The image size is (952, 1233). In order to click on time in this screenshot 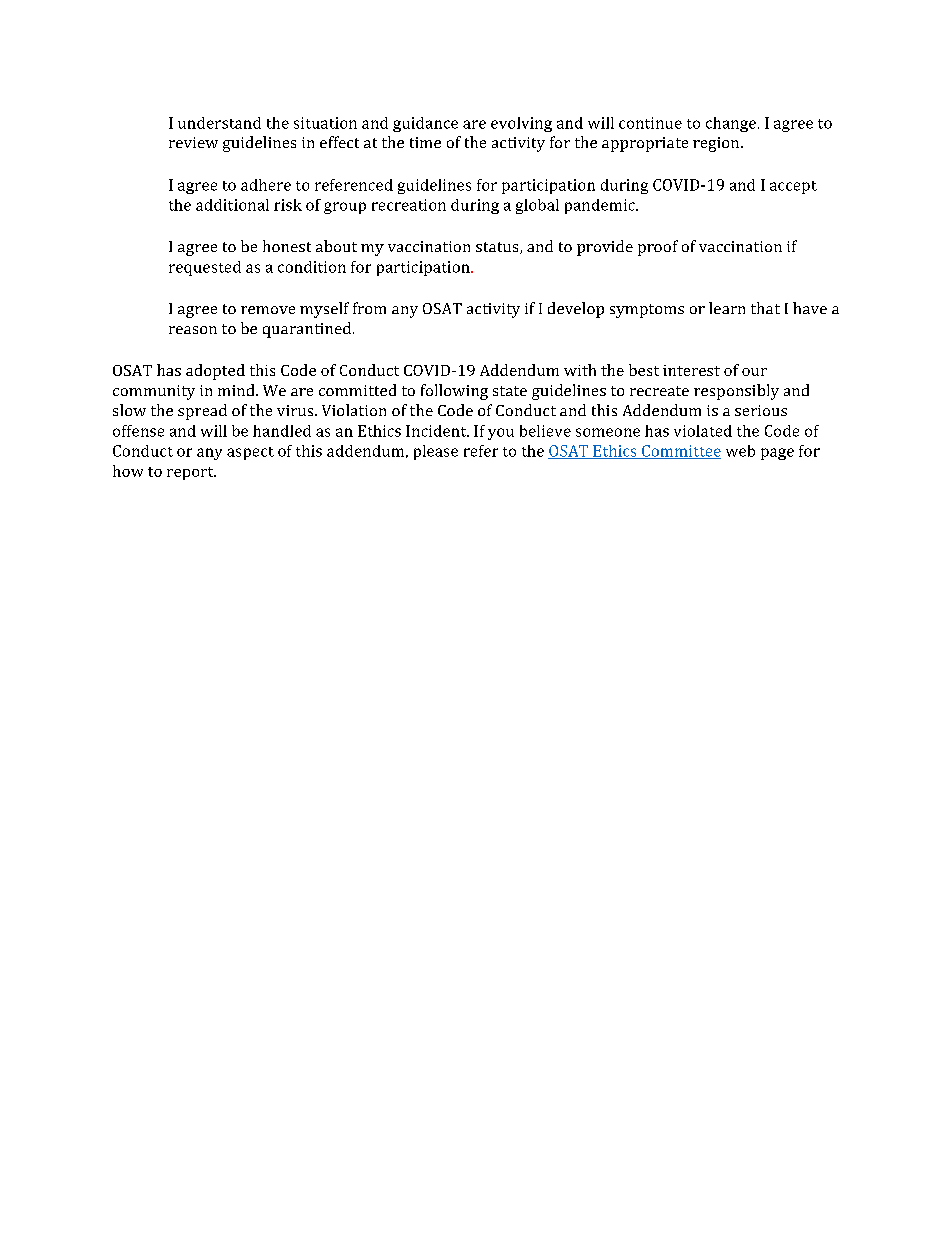, I will do `click(425, 142)`.
